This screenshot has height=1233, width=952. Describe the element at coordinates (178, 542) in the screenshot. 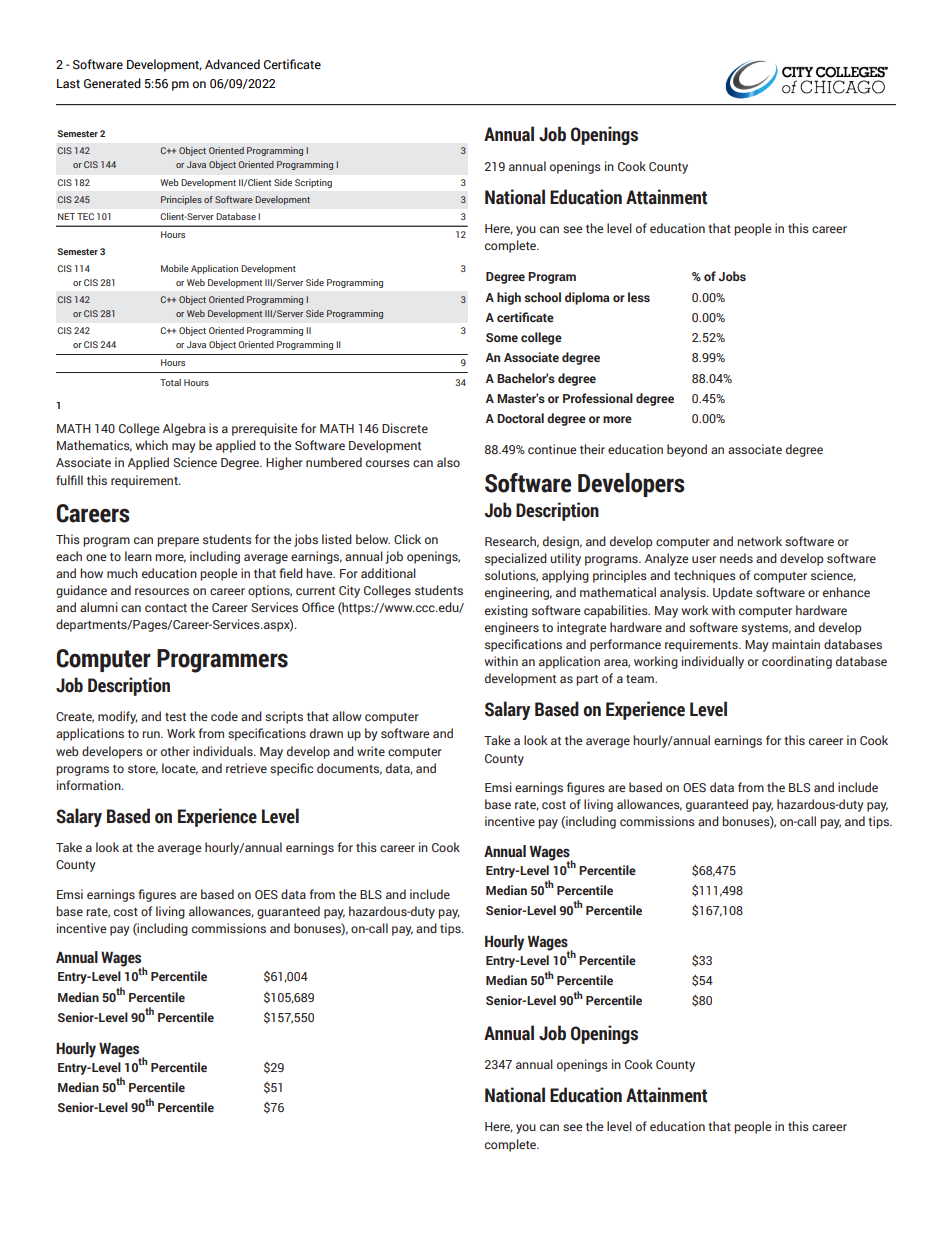

I see `prepare` at that location.
